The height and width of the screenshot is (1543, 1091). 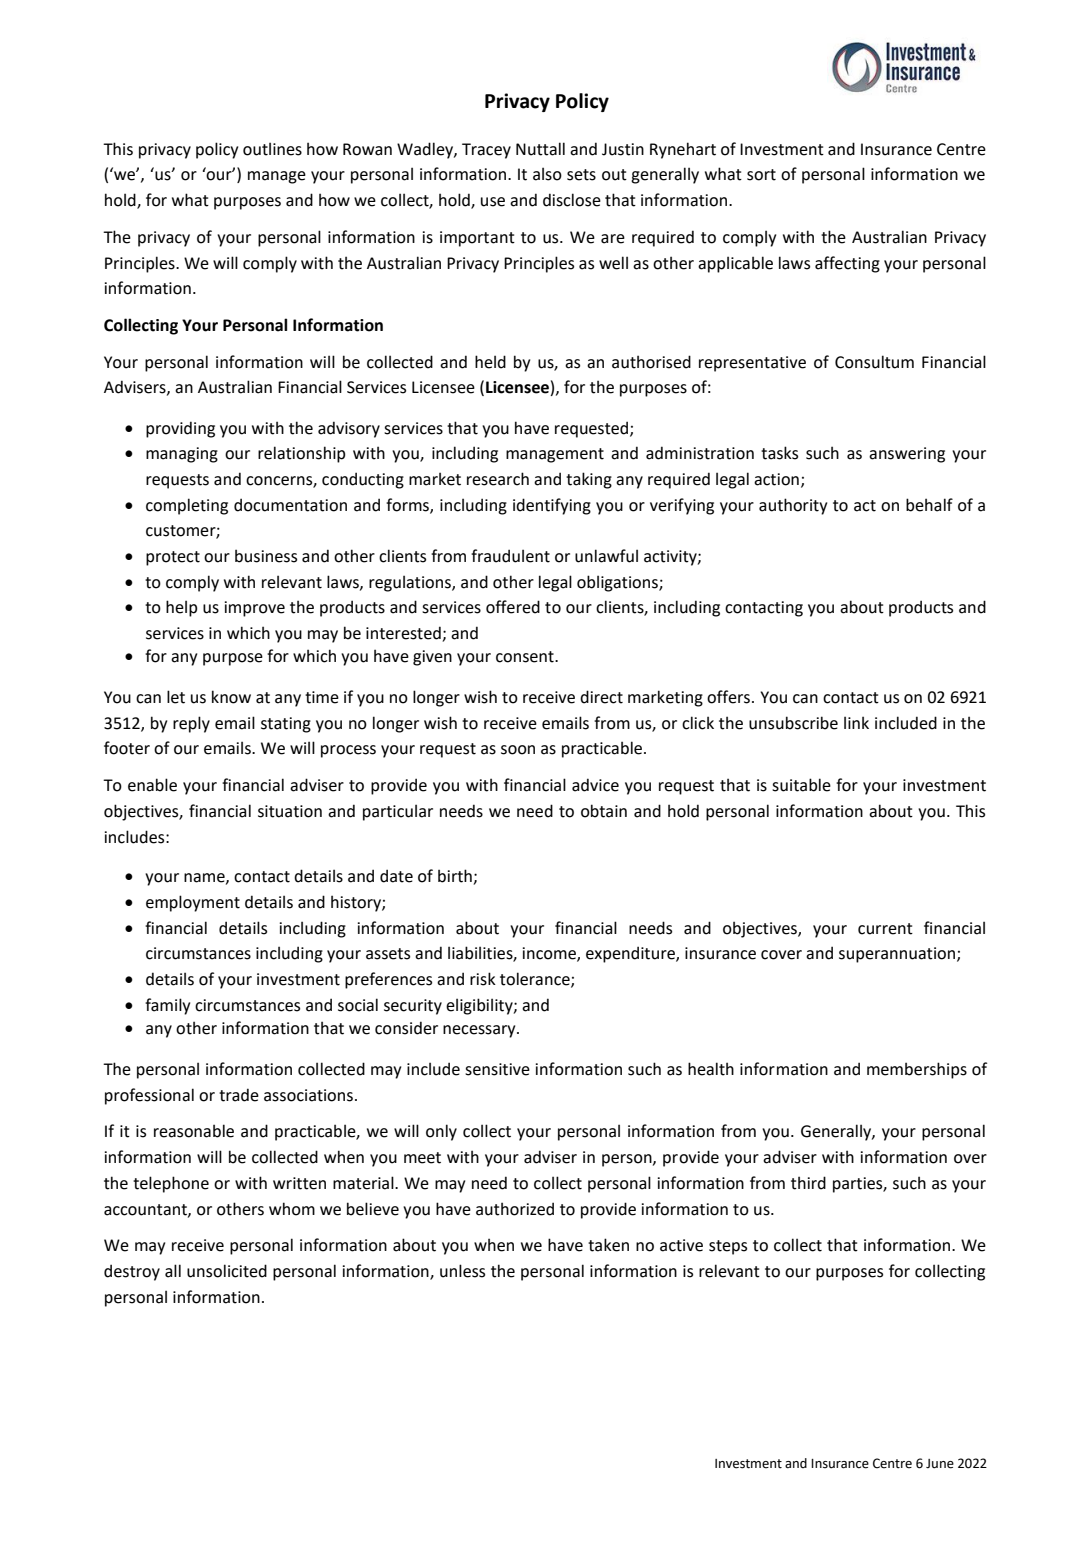 I want to click on know, so click(x=231, y=697).
